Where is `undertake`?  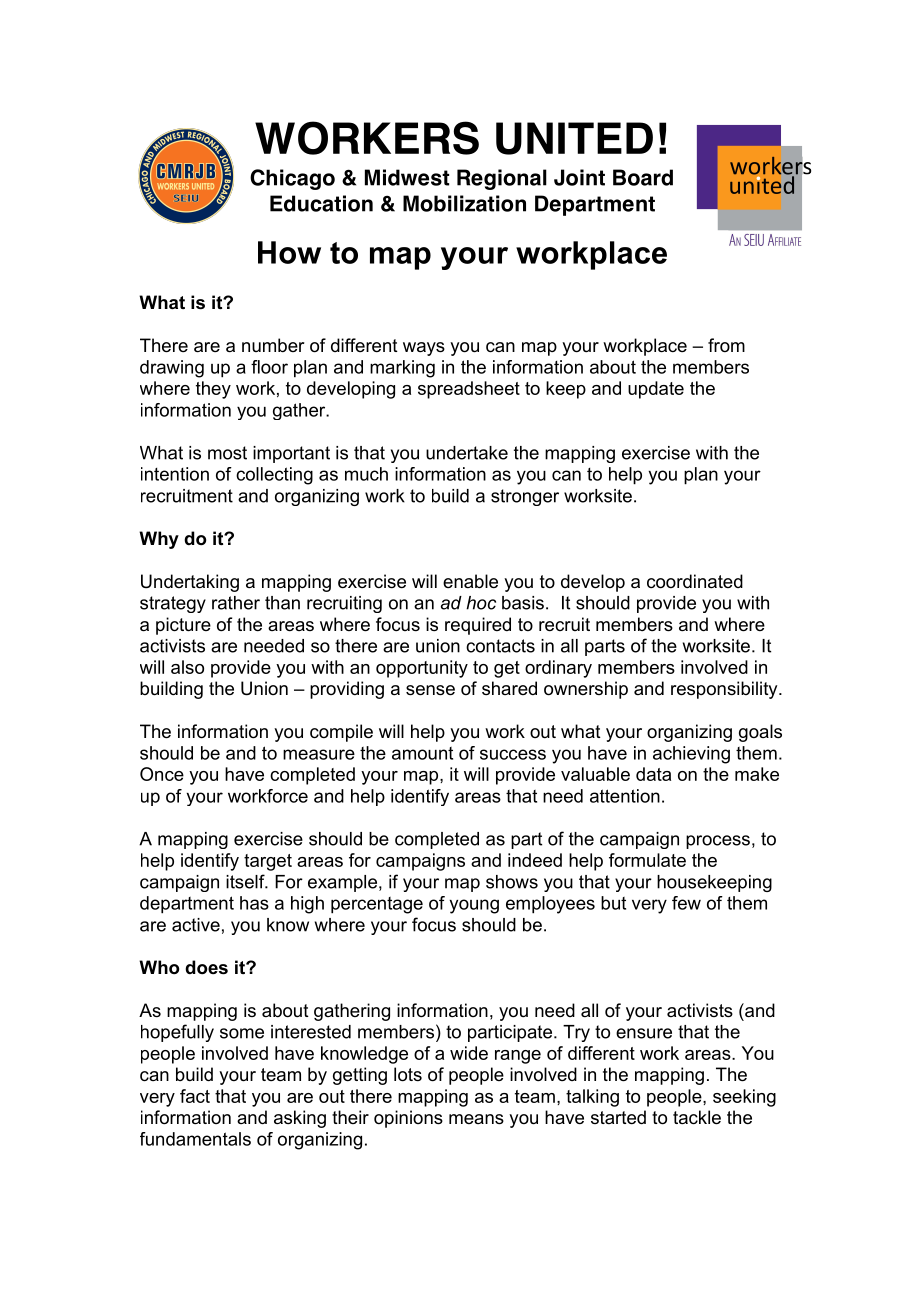 undertake is located at coordinates (467, 453).
